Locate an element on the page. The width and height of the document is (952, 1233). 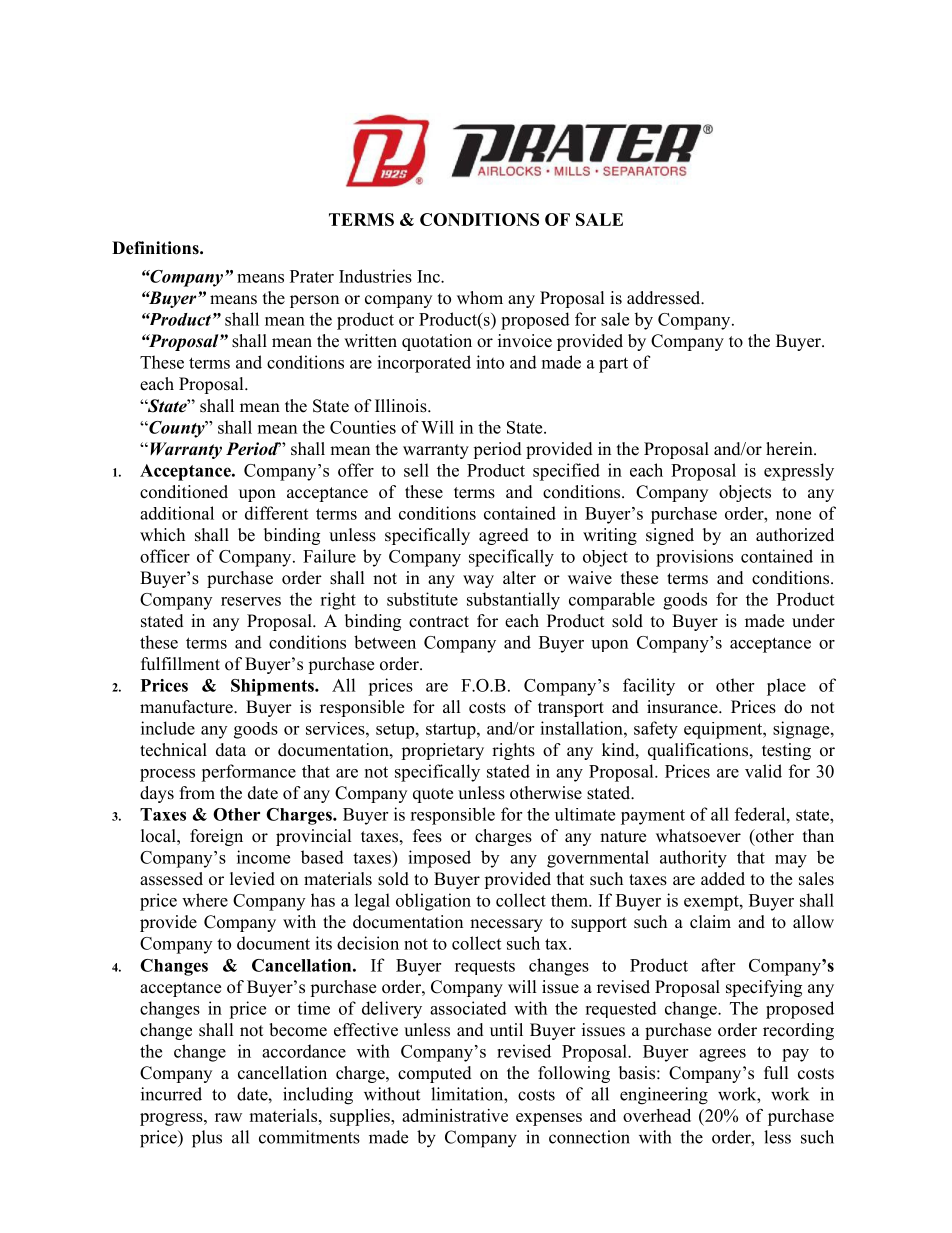
administrative is located at coordinates (455, 1115).
